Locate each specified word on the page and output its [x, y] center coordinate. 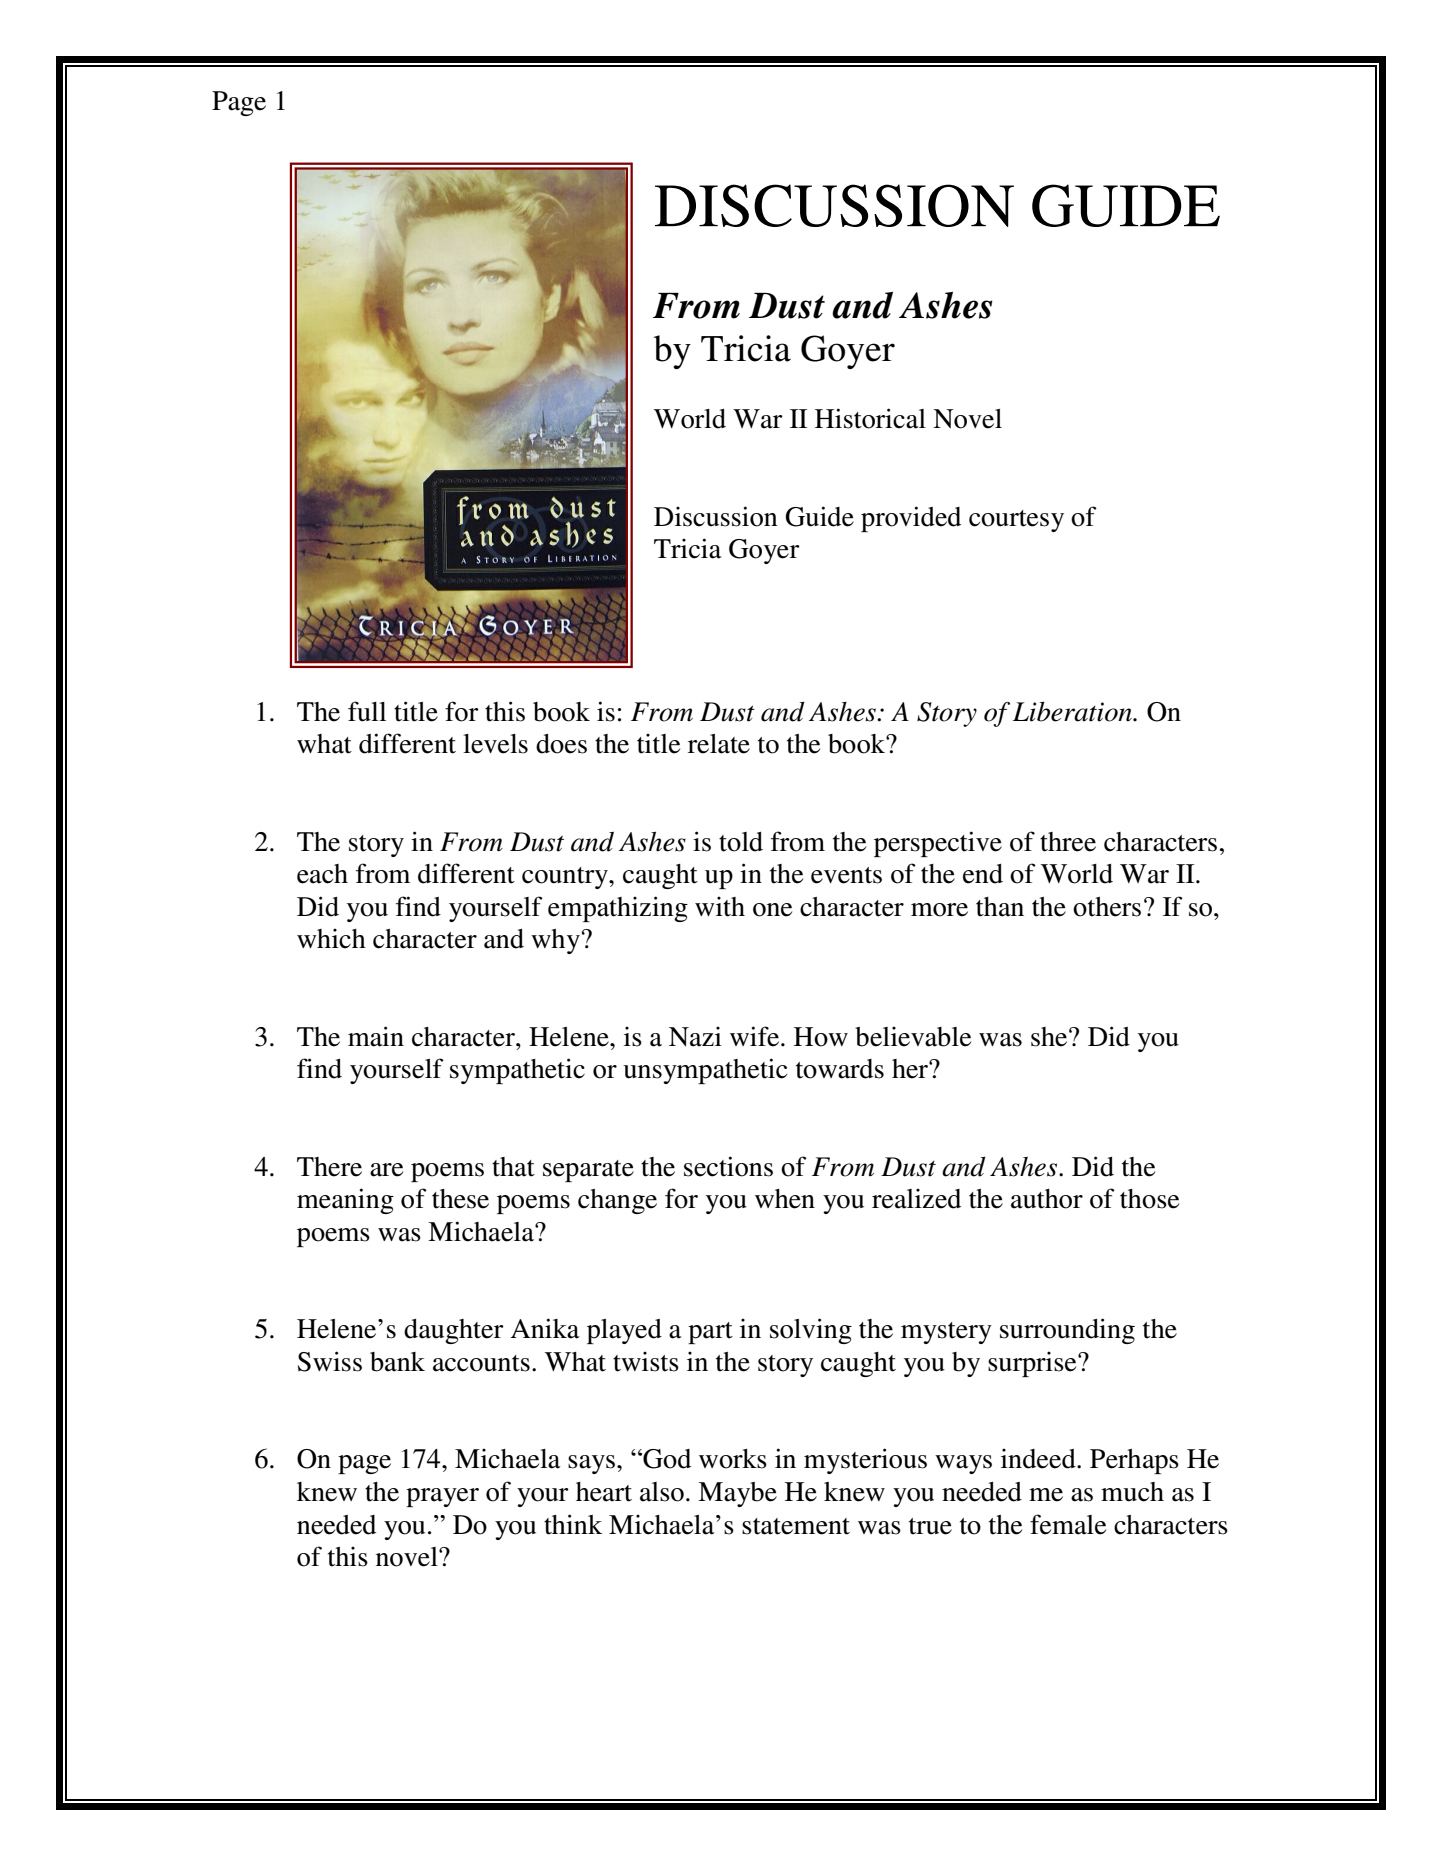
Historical [870, 418]
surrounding [1067, 1331]
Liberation [1073, 711]
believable [913, 1036]
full [367, 711]
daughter [454, 1331]
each [322, 874]
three [1068, 842]
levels [495, 744]
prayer [442, 1497]
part [710, 1333]
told [741, 842]
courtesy [1016, 521]
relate [719, 744]
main [376, 1036]
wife [756, 1036]
